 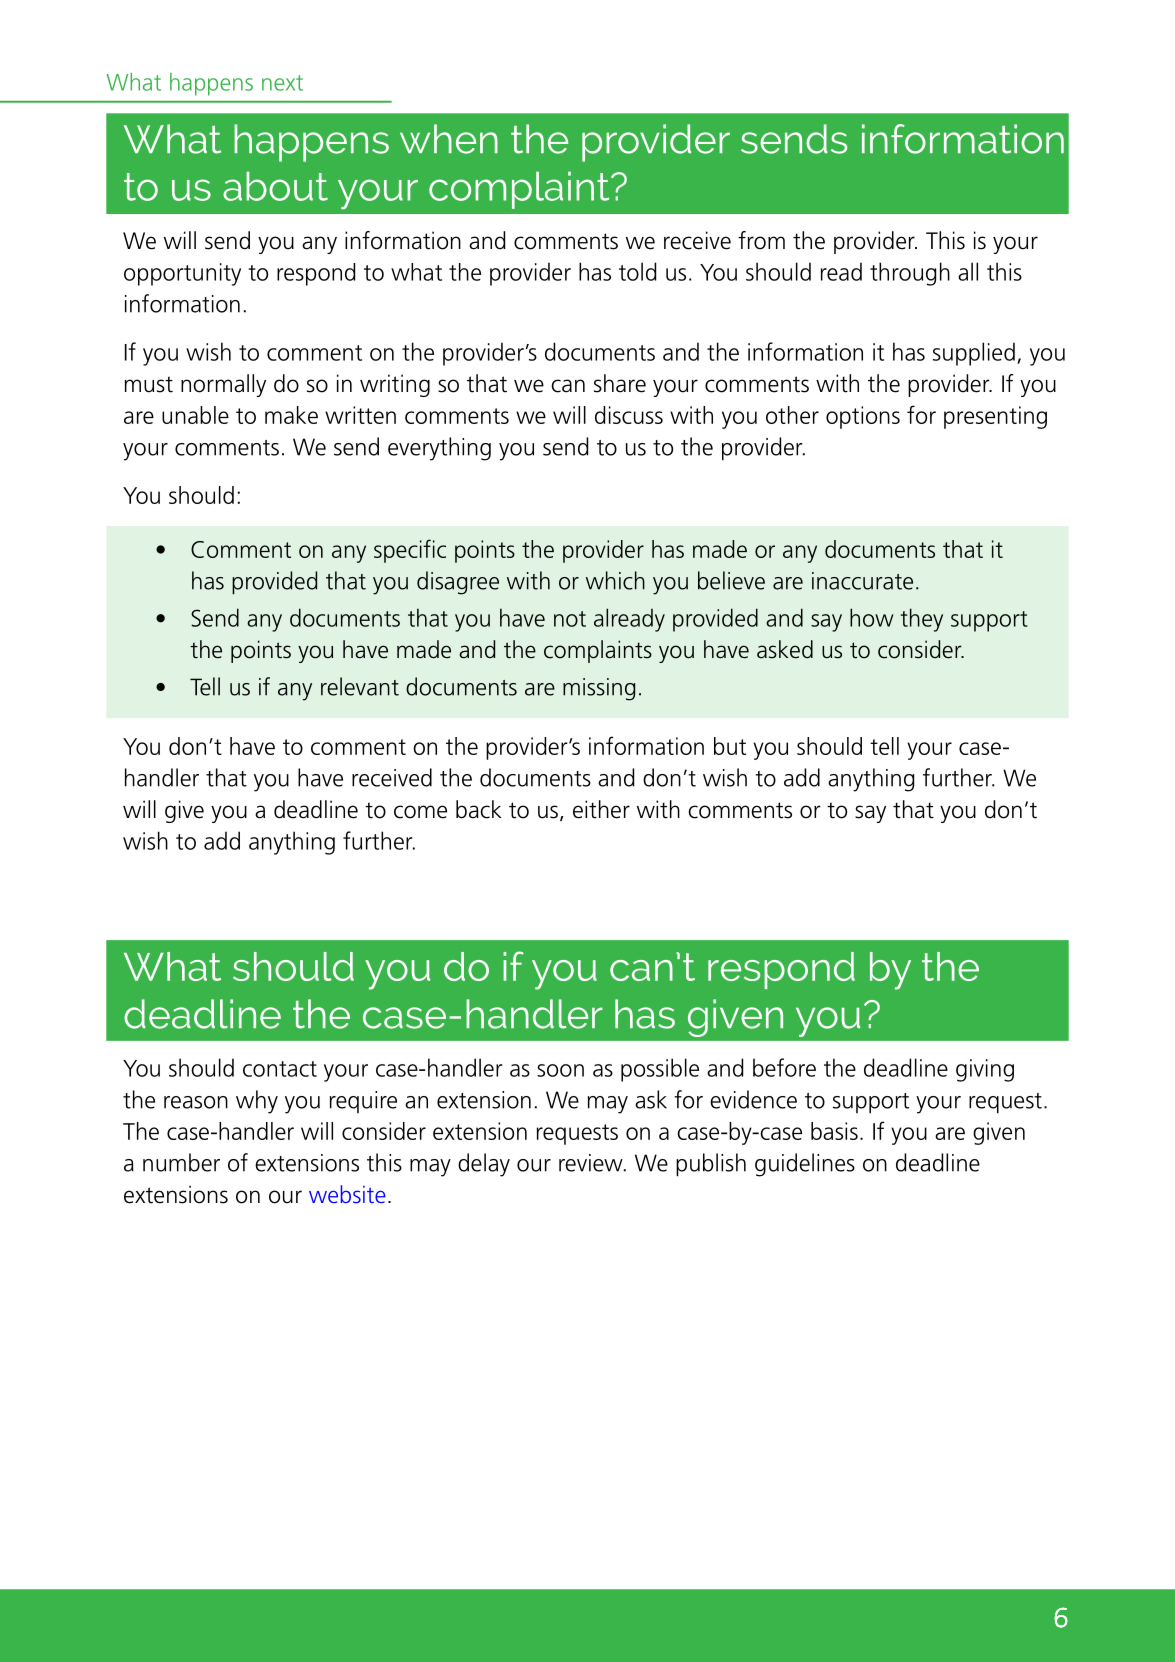 What do you see at coordinates (282, 83) in the screenshot?
I see `next` at bounding box center [282, 83].
